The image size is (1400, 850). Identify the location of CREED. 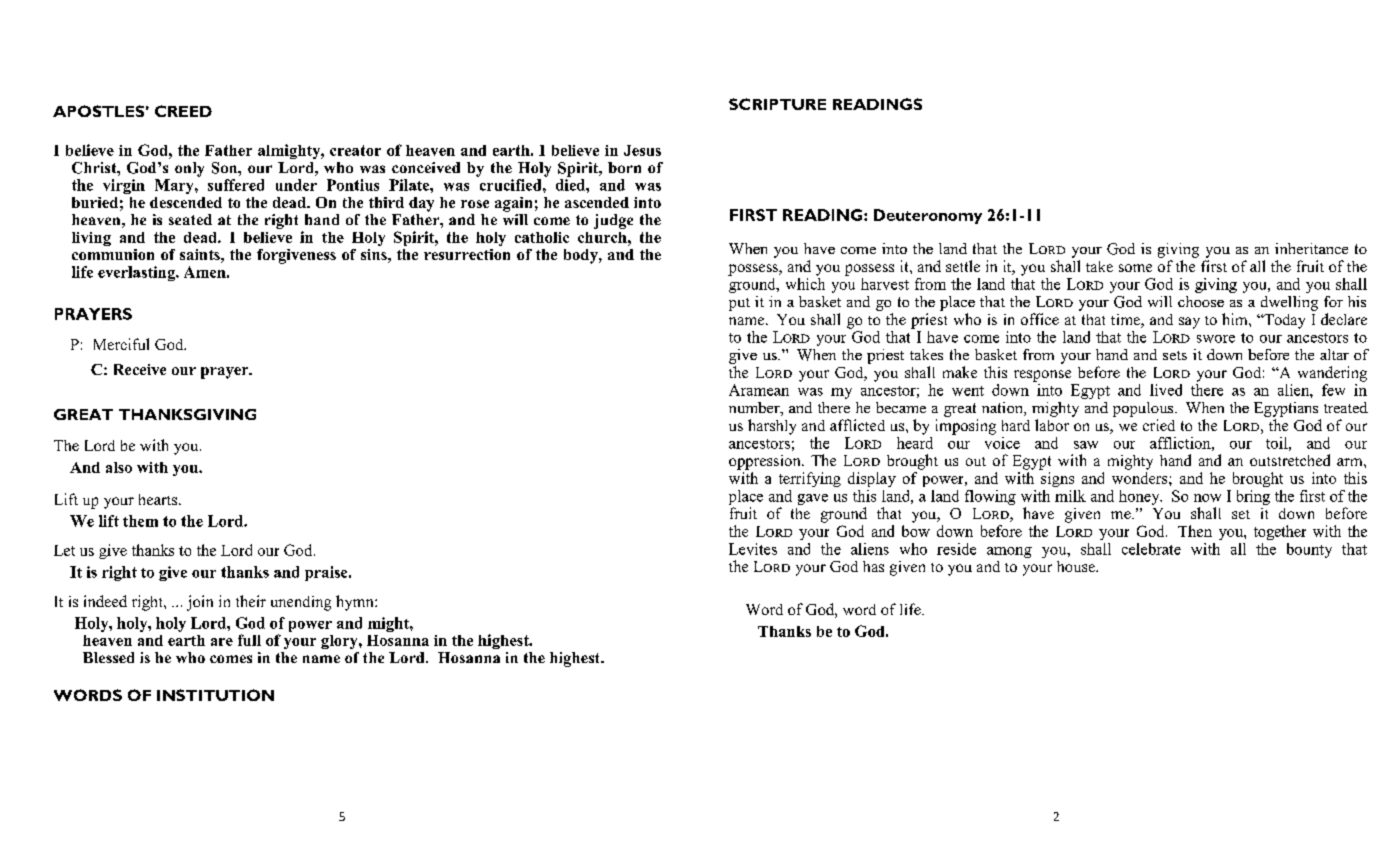
(183, 111).
